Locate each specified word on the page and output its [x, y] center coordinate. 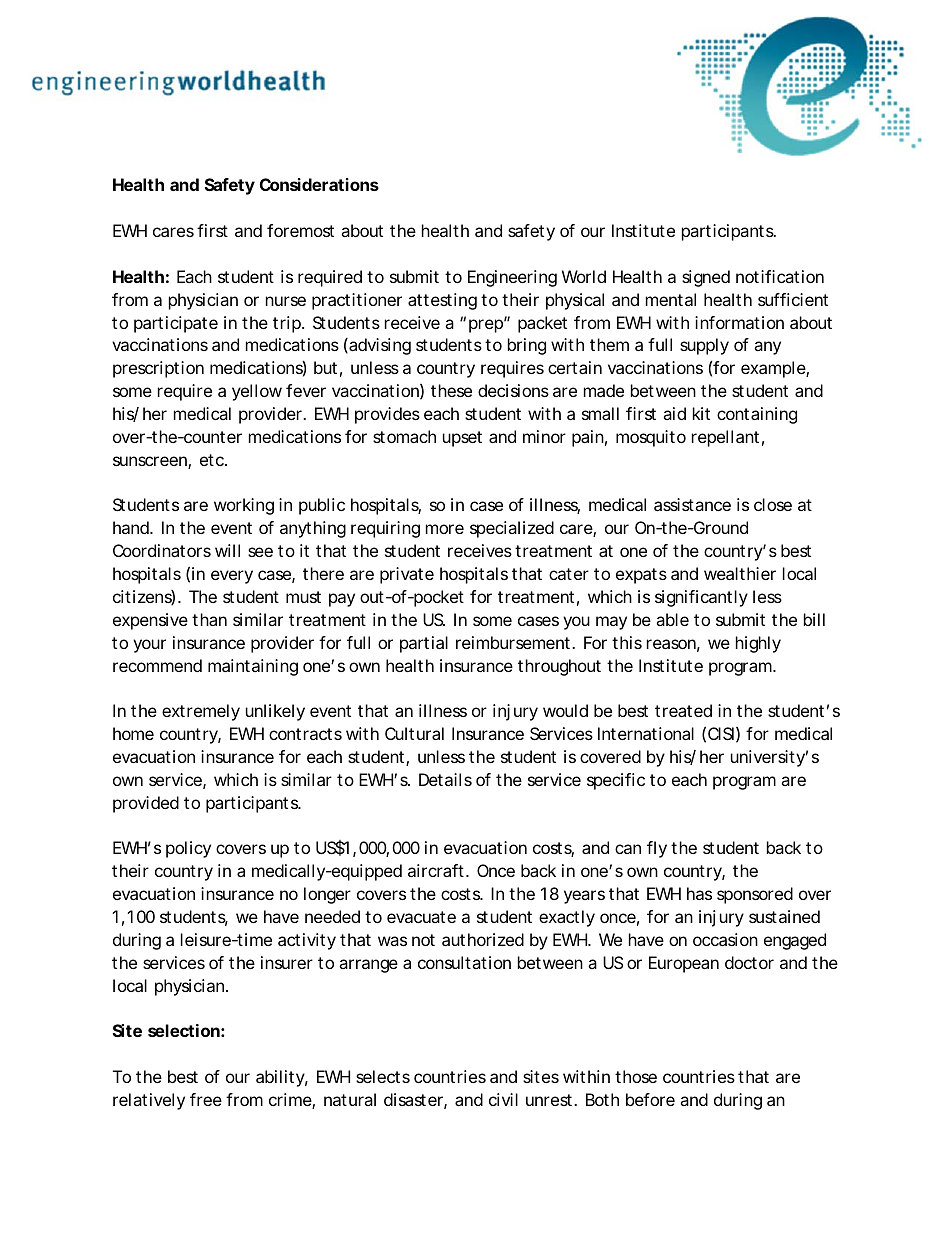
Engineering [512, 278]
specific [616, 781]
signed [706, 278]
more [445, 529]
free [206, 1099]
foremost [300, 230]
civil [503, 1099]
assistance [692, 504]
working [244, 506]
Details [445, 779]
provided [146, 804]
